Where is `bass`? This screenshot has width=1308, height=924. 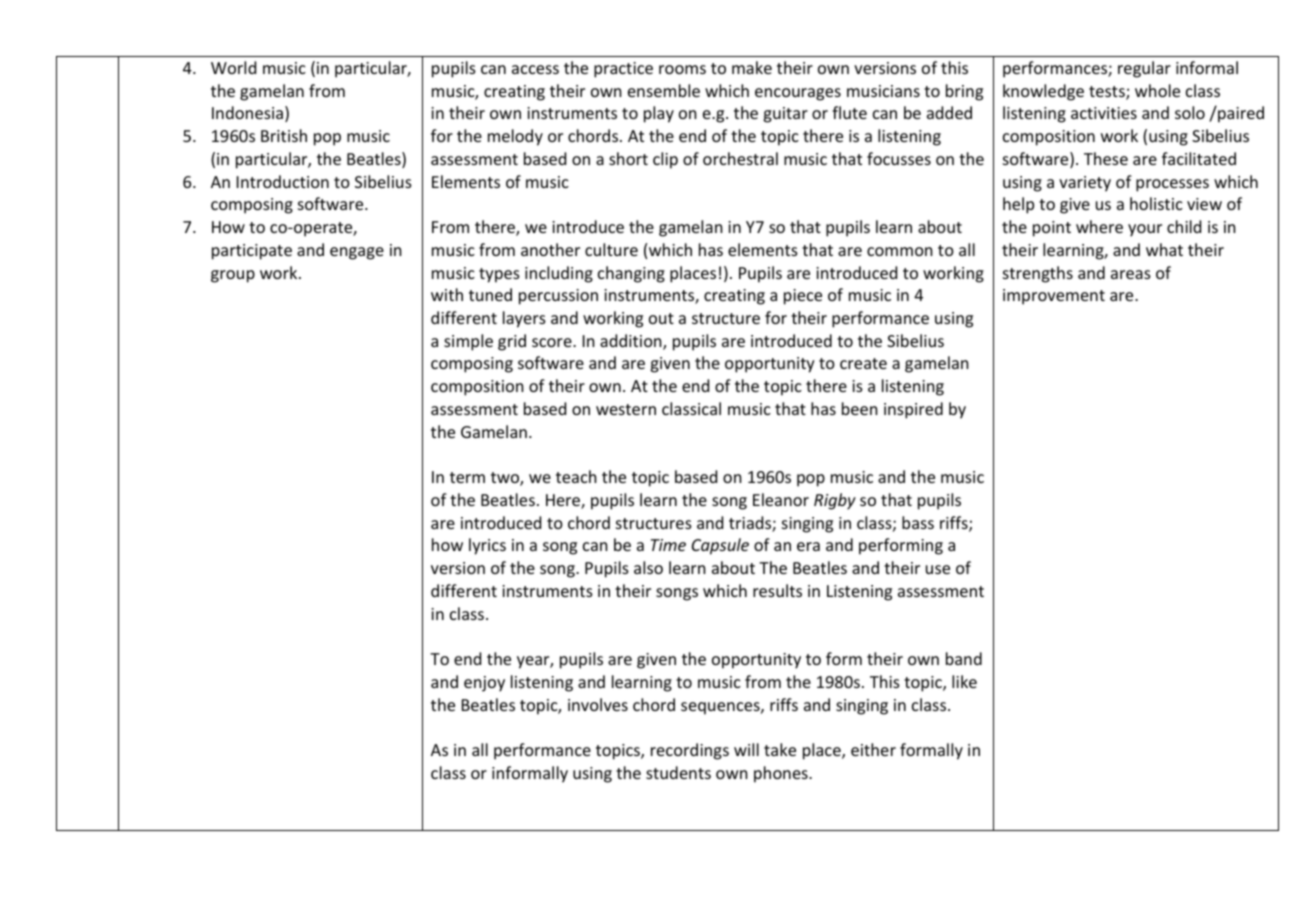
bass is located at coordinates (918, 522).
